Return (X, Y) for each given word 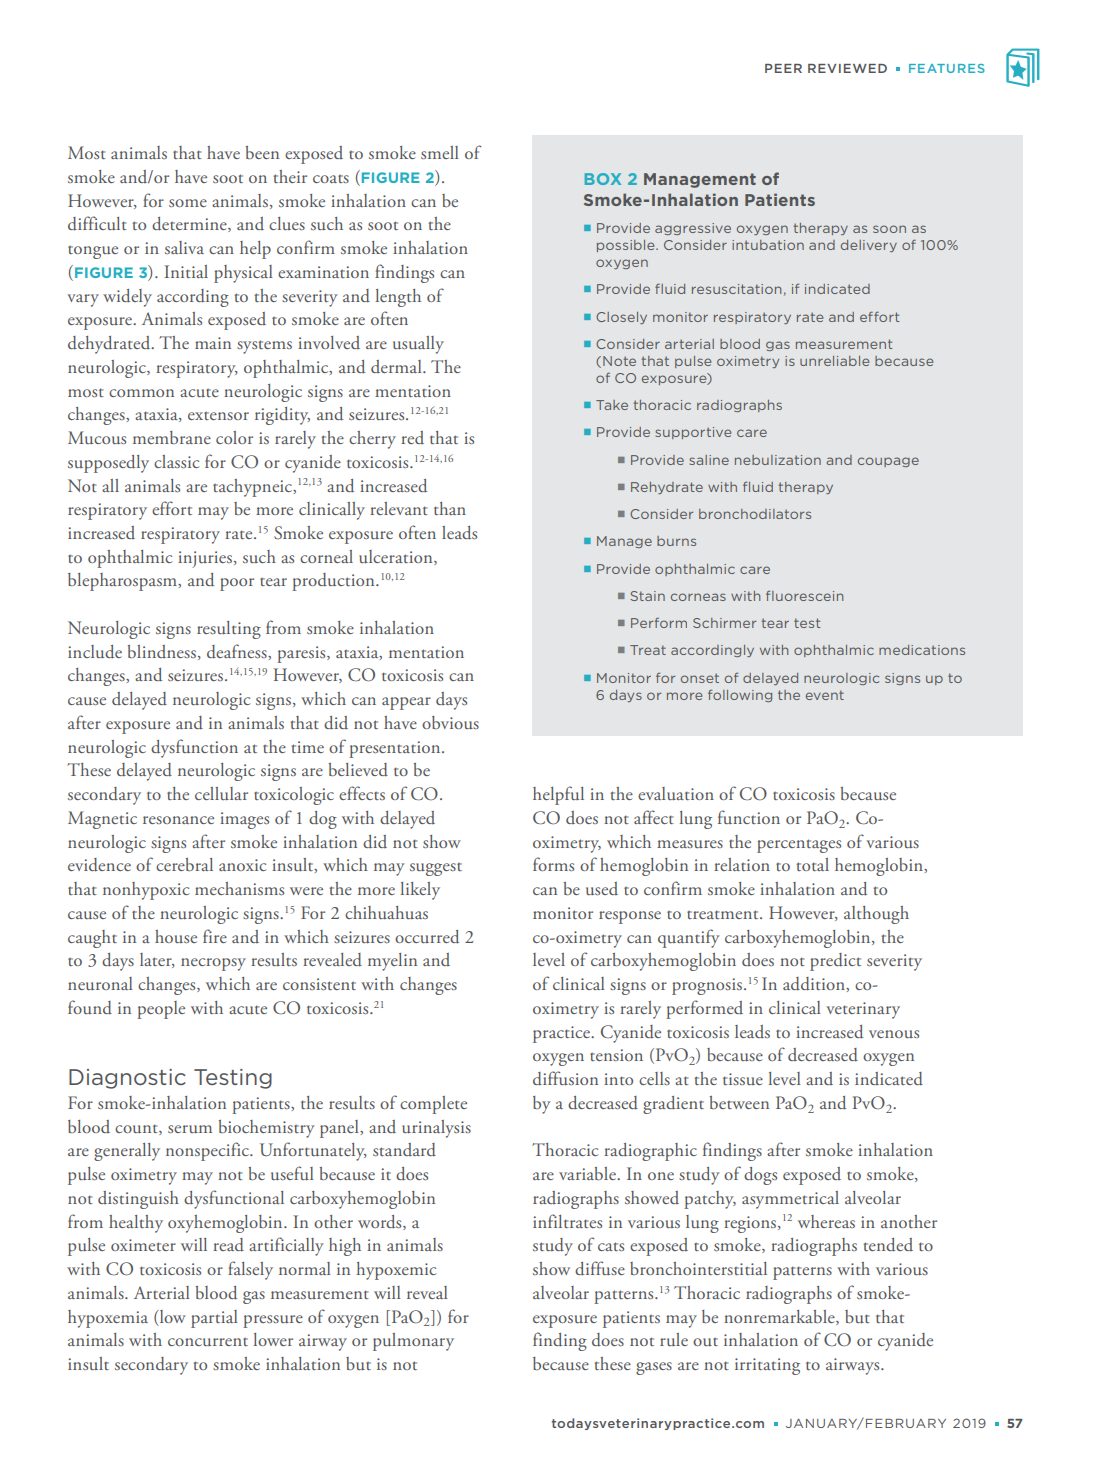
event (825, 695)
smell (440, 152)
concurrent (208, 1342)
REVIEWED (847, 68)
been (262, 152)
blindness (162, 652)
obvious (450, 723)
